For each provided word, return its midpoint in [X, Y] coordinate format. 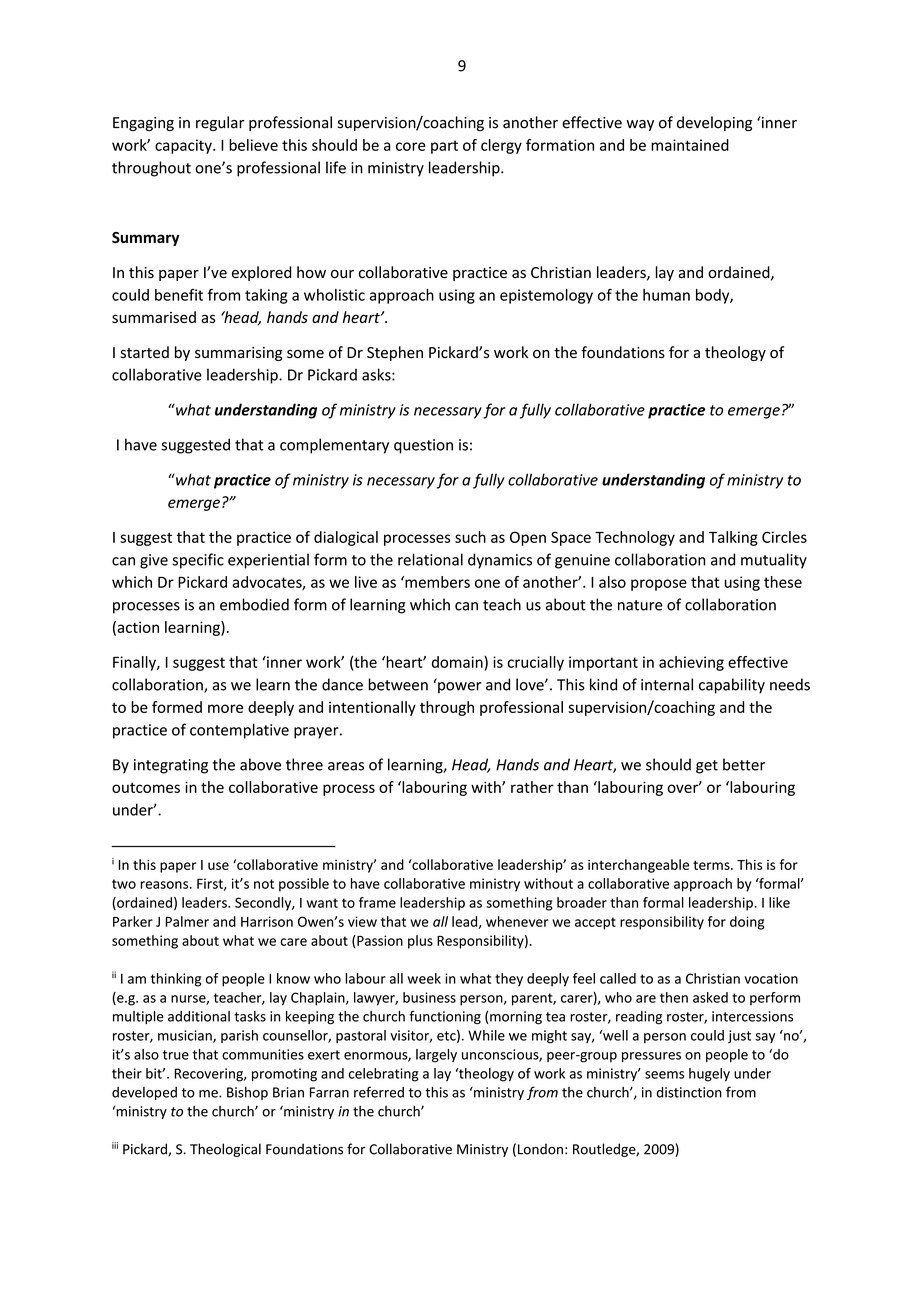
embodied [254, 604]
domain [458, 662]
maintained [690, 145]
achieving [691, 663]
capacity [184, 146]
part [444, 147]
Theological [225, 1150]
